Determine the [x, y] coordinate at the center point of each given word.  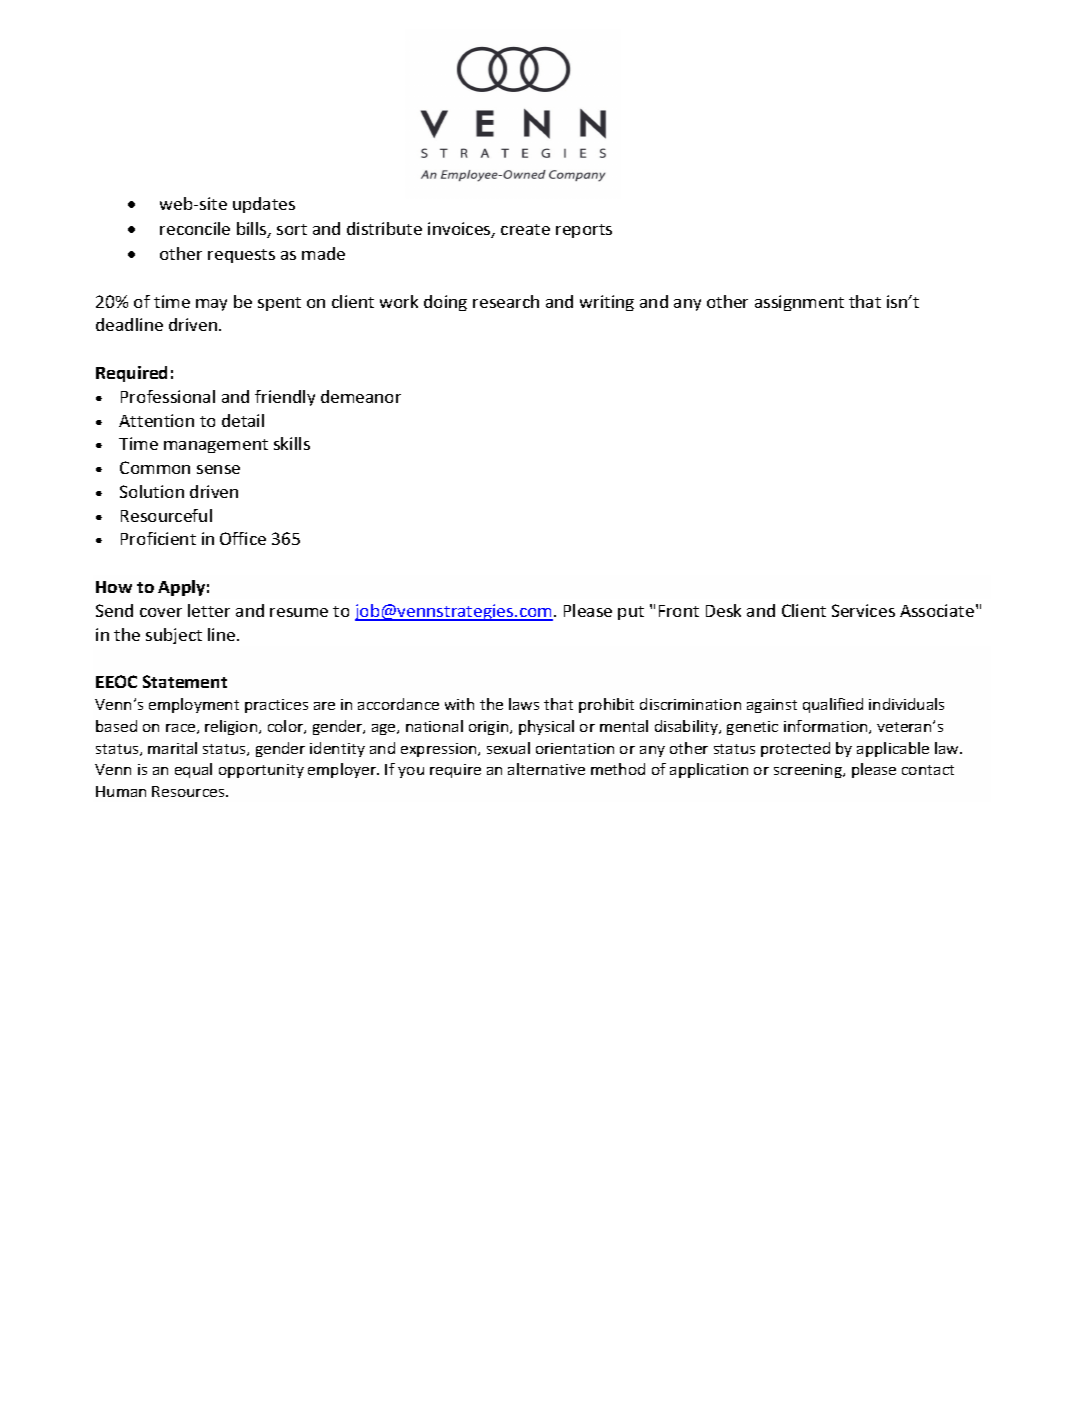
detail [243, 420]
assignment [799, 303]
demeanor [361, 396]
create [525, 229]
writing [607, 303]
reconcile [195, 228]
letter [209, 610]
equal [193, 770]
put [631, 613]
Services [863, 610]
